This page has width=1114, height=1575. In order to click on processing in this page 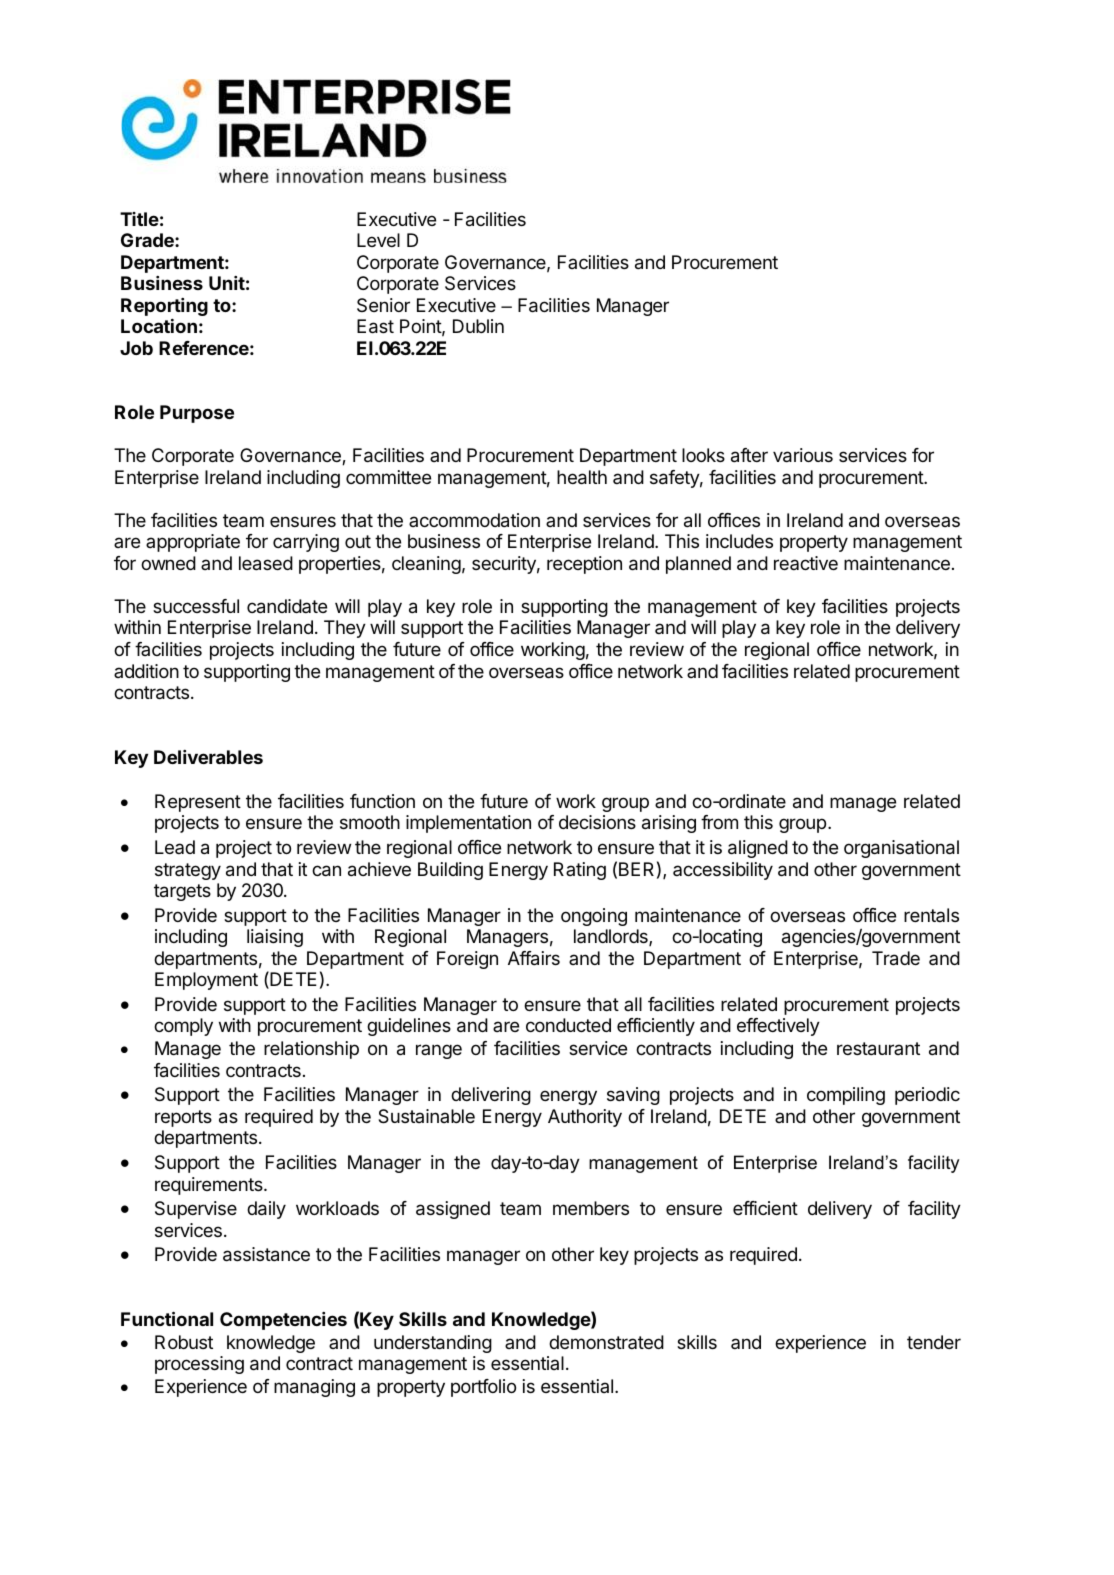, I will do `click(199, 1365)`.
